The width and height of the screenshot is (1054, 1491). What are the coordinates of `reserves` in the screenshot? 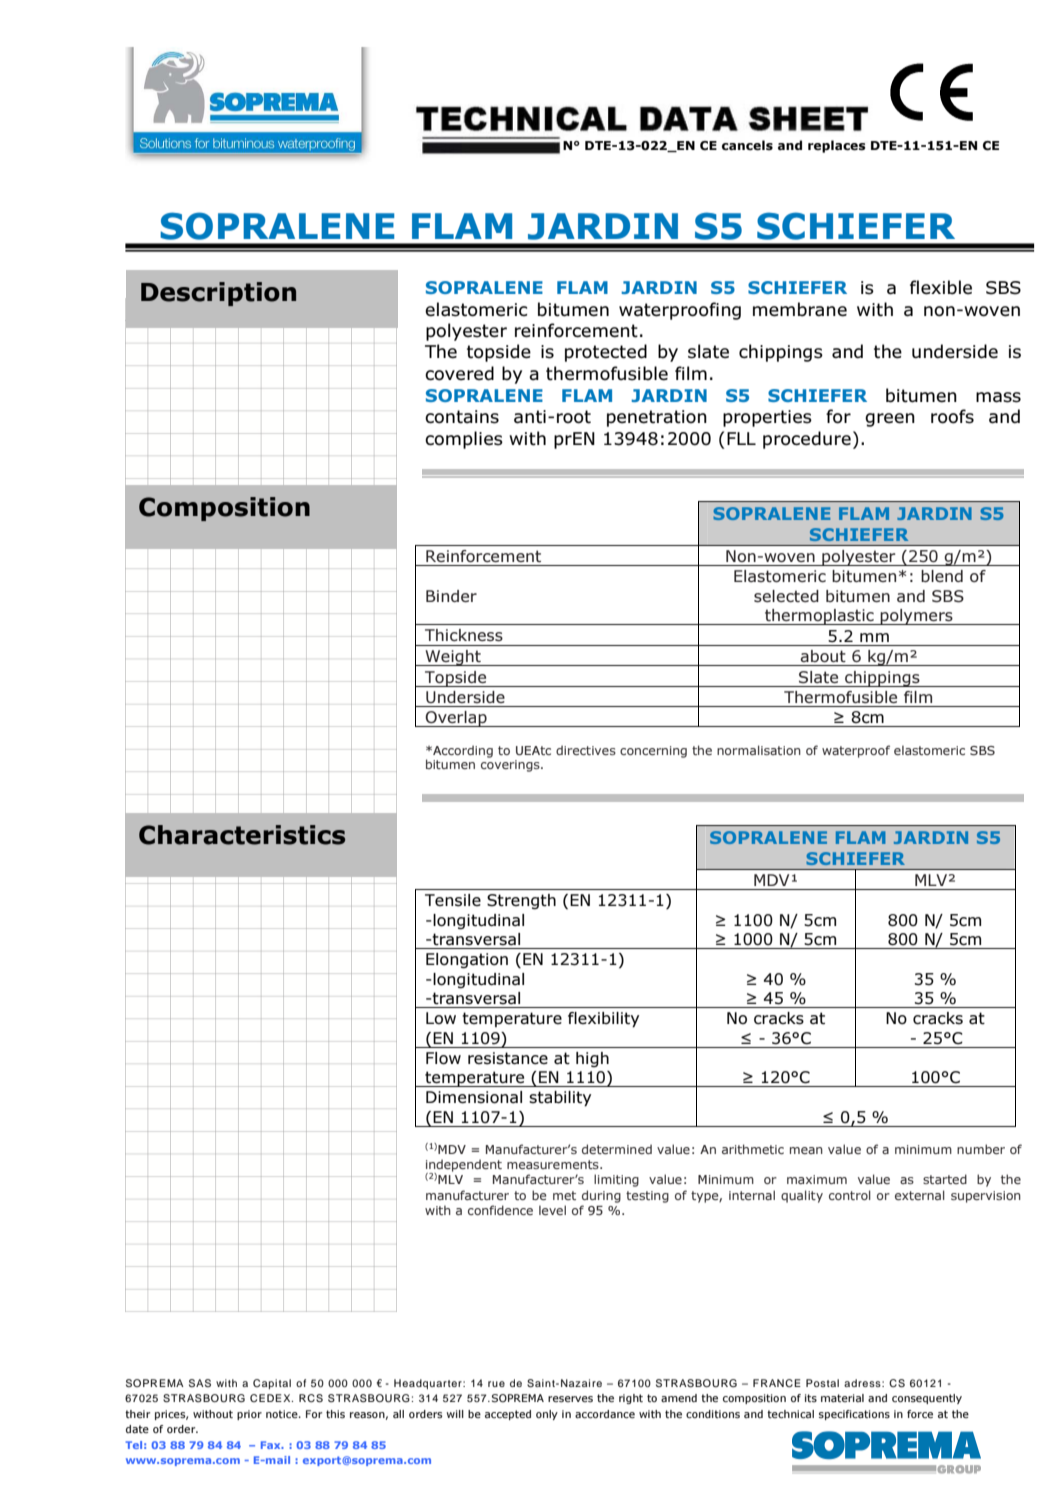 It's located at (570, 1399).
